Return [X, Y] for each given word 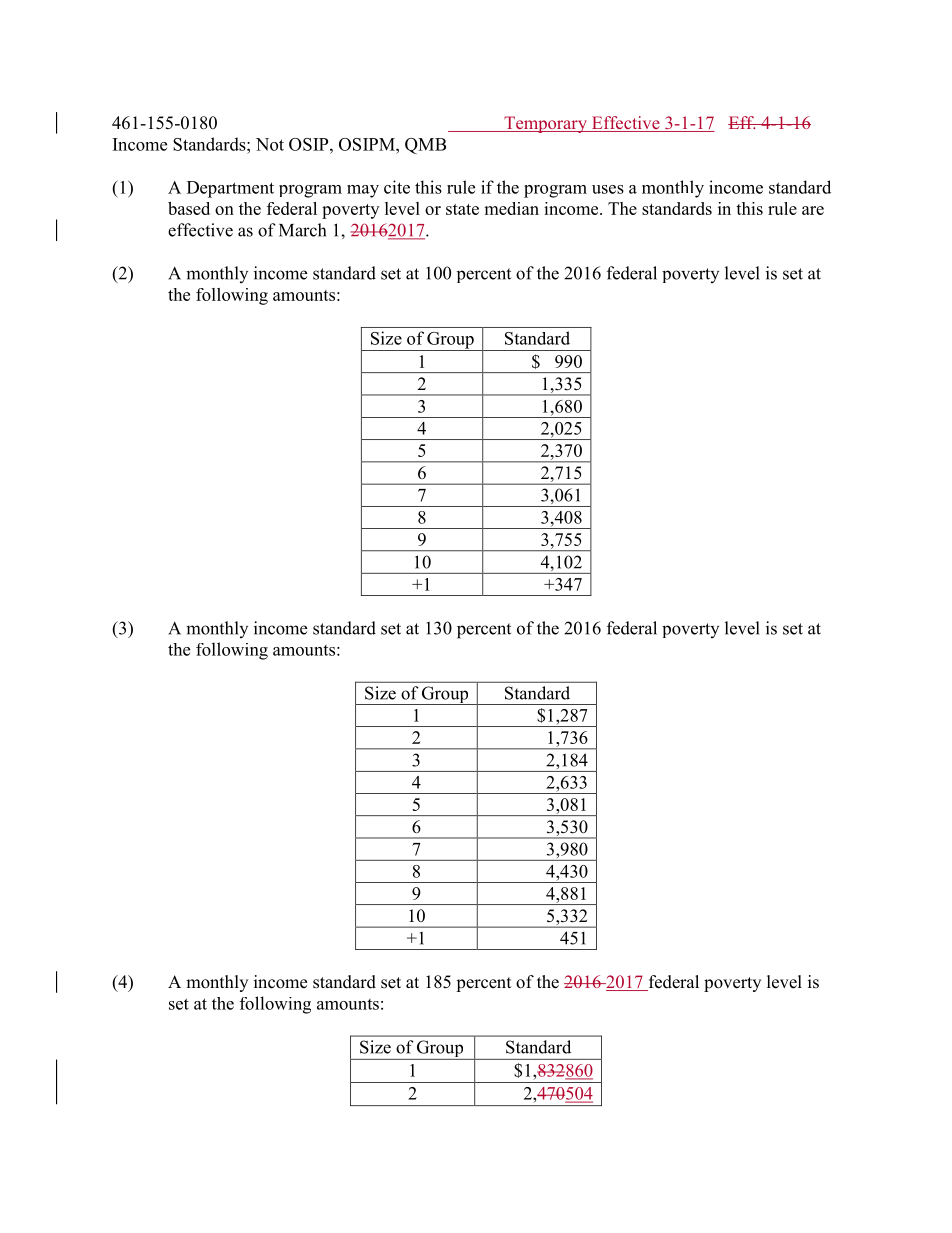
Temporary [545, 124]
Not [270, 144]
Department [230, 189]
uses [608, 189]
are [813, 210]
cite [397, 187]
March [302, 230]
